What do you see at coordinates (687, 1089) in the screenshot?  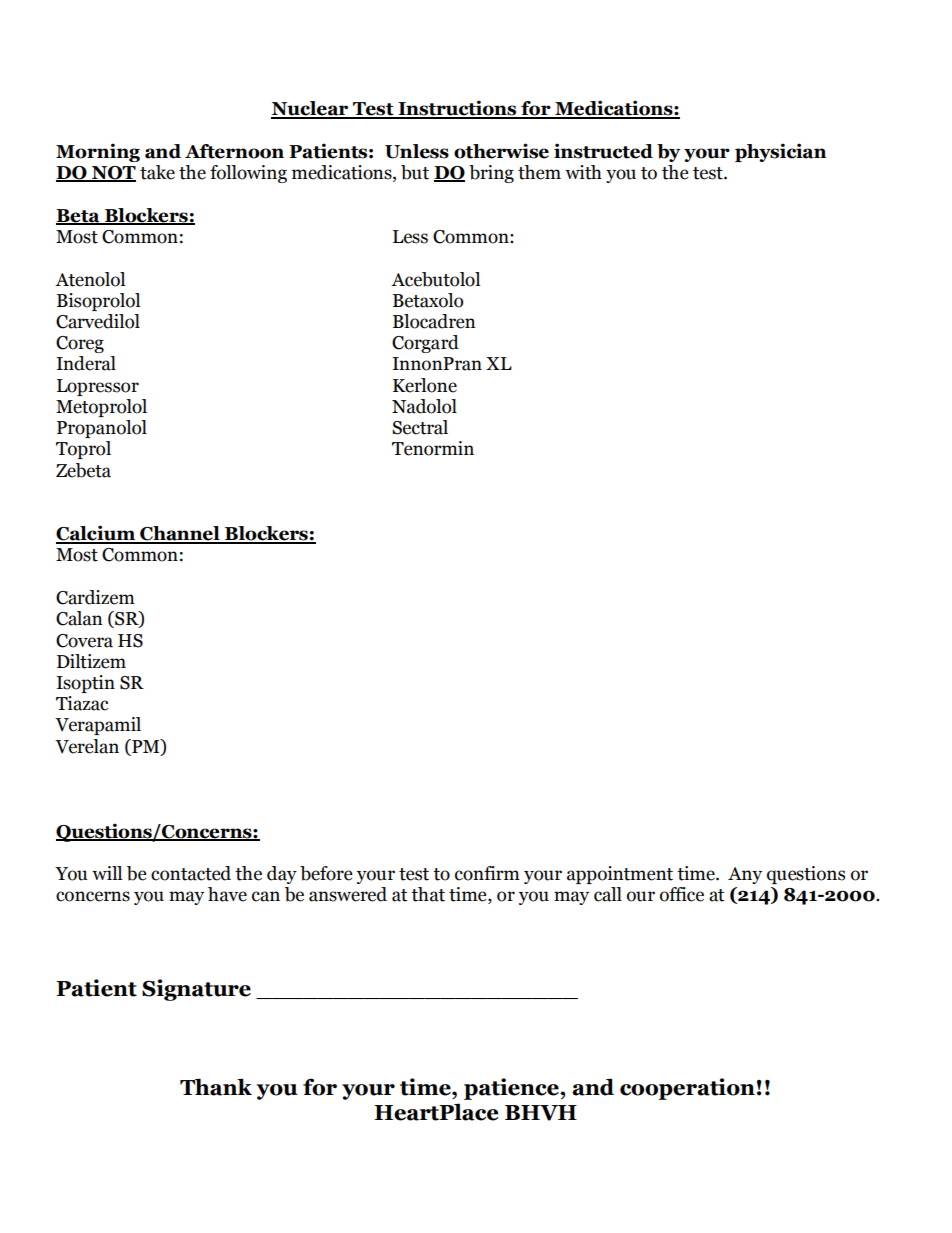 I see `cooperation` at bounding box center [687, 1089].
